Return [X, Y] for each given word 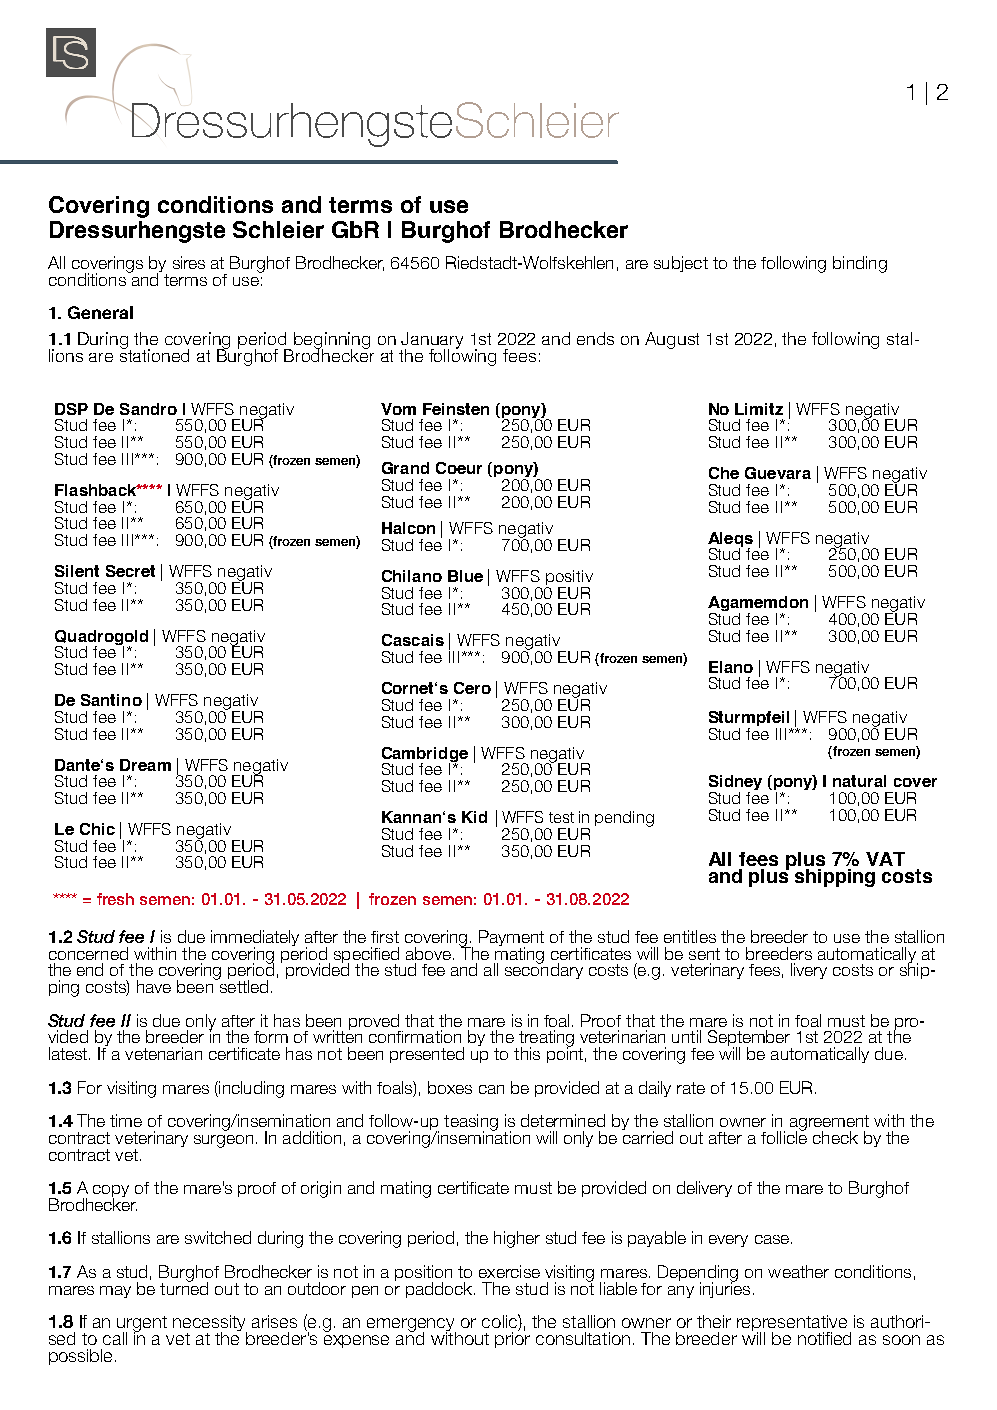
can [491, 1089]
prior [512, 1338]
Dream [145, 765]
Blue [465, 576]
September [750, 1039]
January [432, 341]
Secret [130, 571]
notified [824, 1338]
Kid [474, 817]
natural [859, 781]
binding [860, 264]
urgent [142, 1325]
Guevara [778, 473]
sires [189, 262]
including [250, 1089]
